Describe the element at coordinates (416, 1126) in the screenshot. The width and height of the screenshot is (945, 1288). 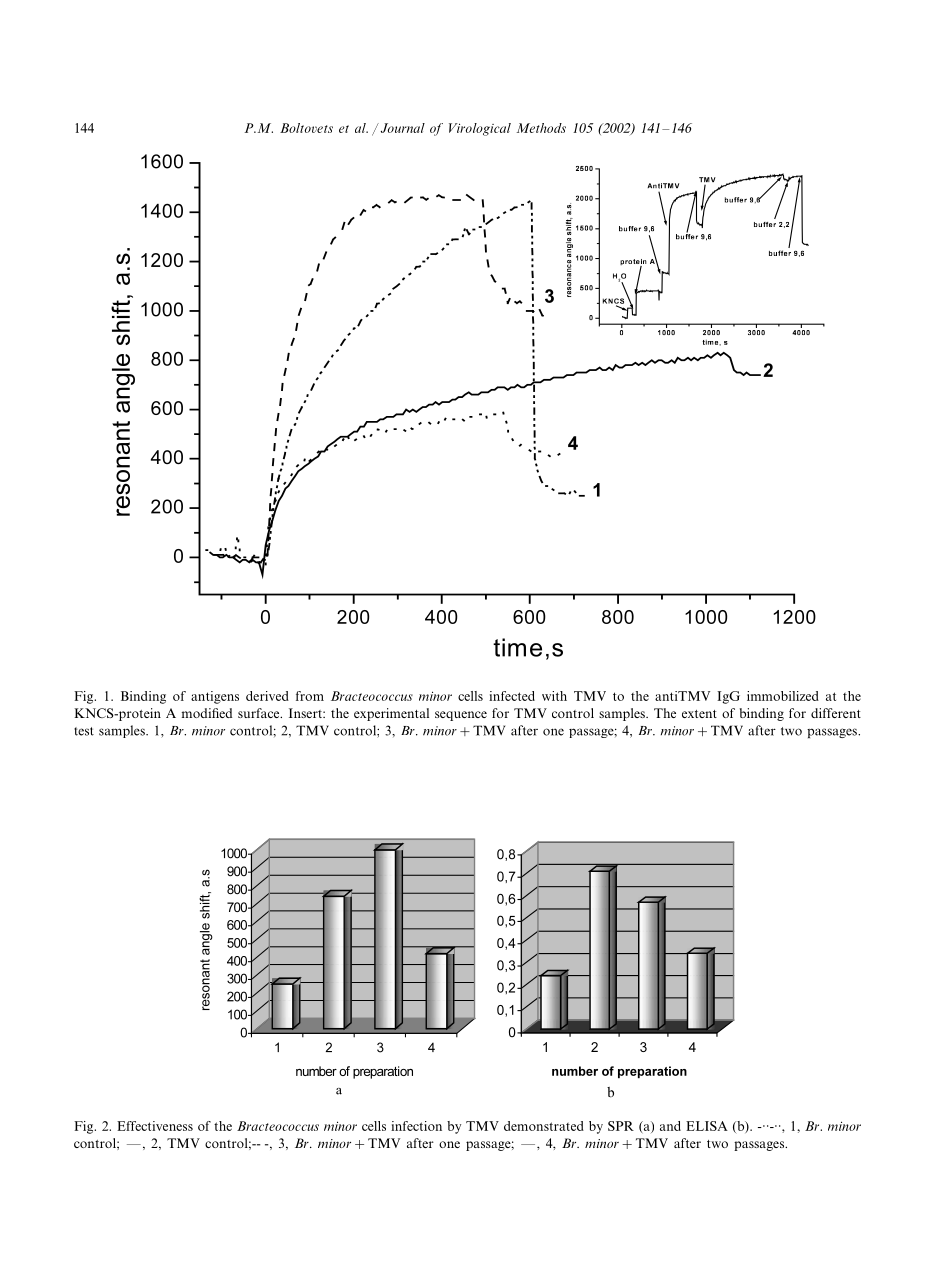
I see `infection` at that location.
